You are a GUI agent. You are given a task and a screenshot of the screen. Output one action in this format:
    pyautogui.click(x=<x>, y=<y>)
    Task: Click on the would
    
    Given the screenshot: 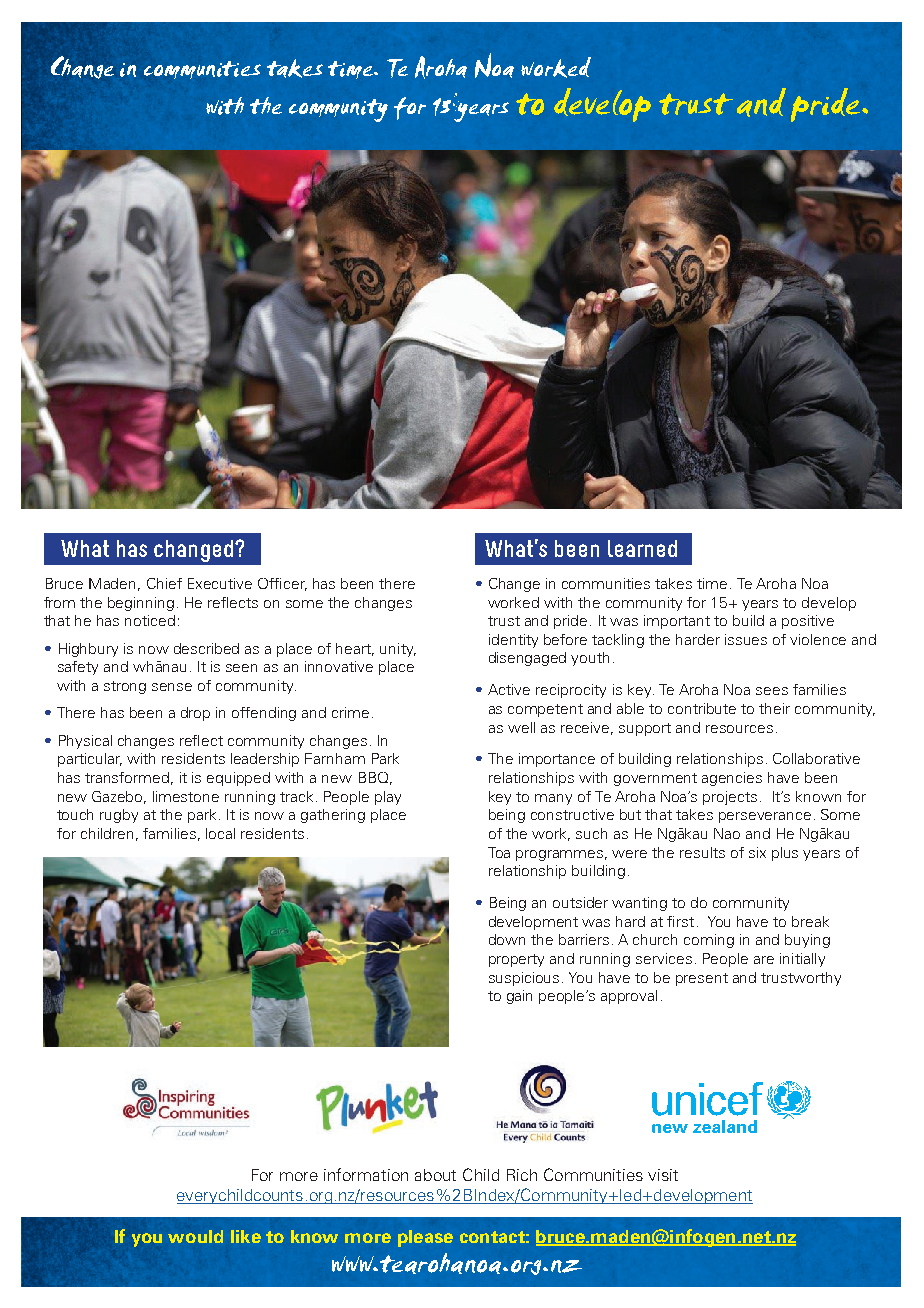 What is the action you would take?
    pyautogui.click(x=195, y=1236)
